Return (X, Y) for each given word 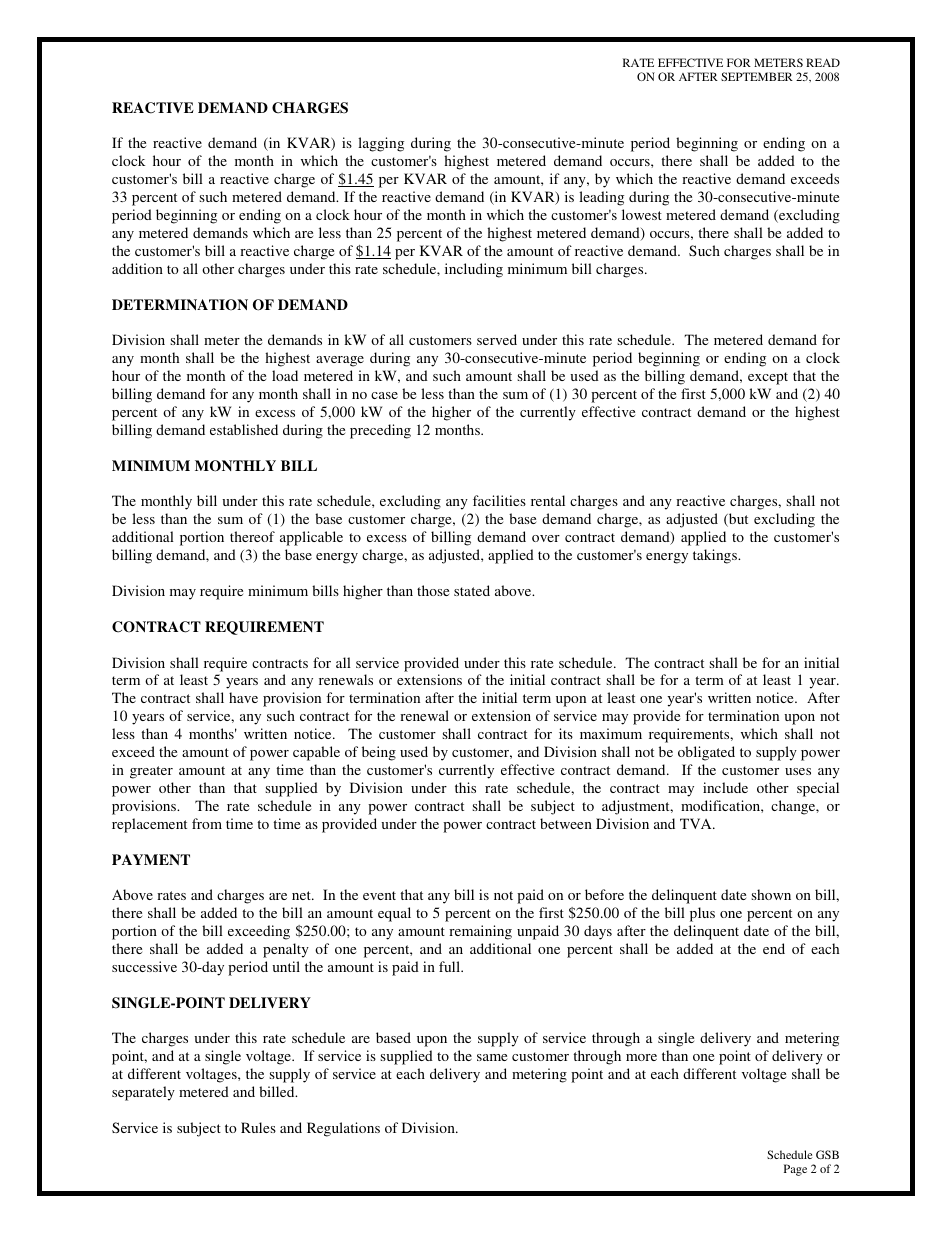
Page (795, 1170)
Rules (258, 1127)
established (244, 429)
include (725, 787)
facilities (499, 500)
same (492, 1057)
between (566, 823)
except (768, 378)
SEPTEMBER (757, 76)
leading (601, 198)
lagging (381, 144)
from (207, 823)
